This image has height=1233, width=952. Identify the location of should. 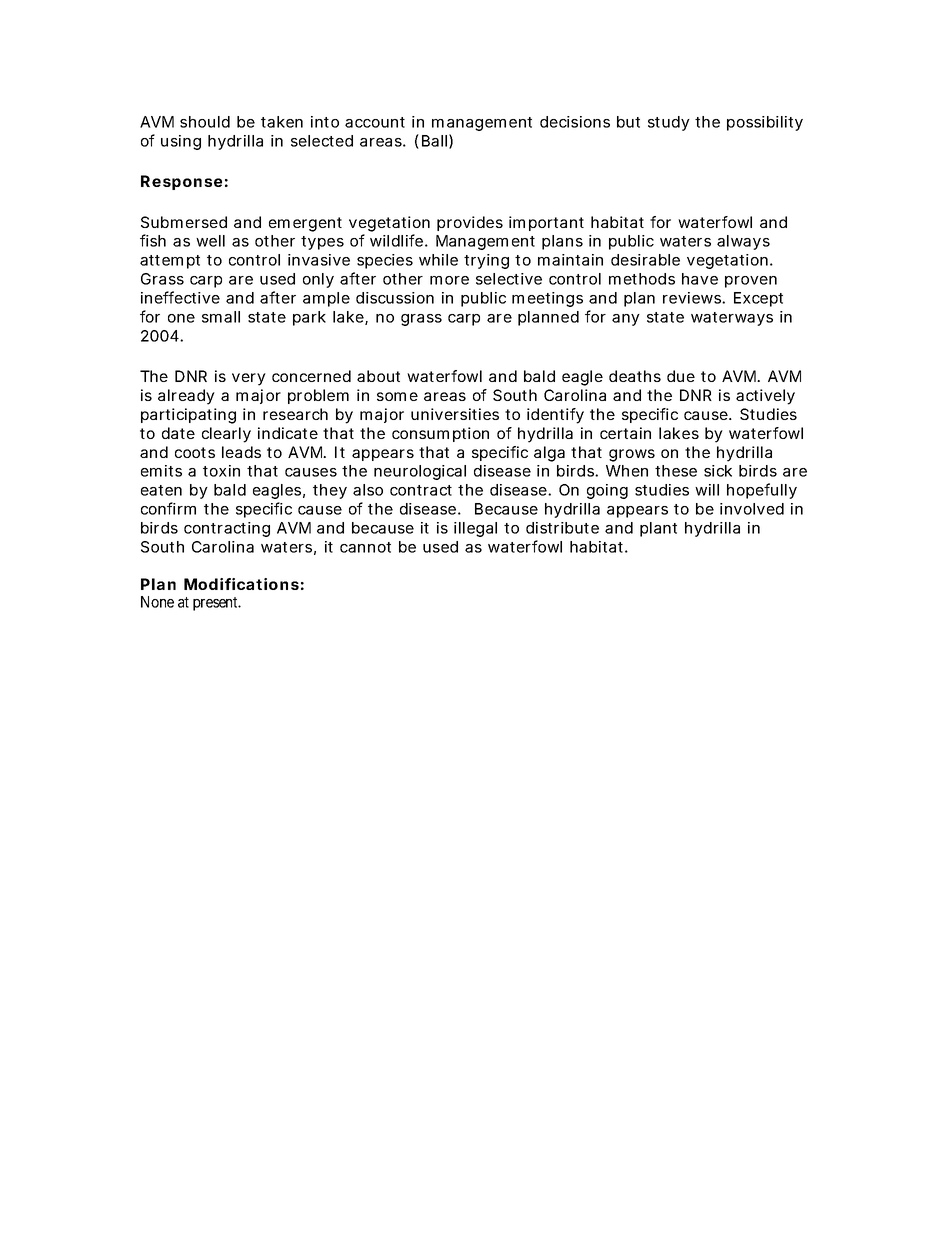
(205, 122).
